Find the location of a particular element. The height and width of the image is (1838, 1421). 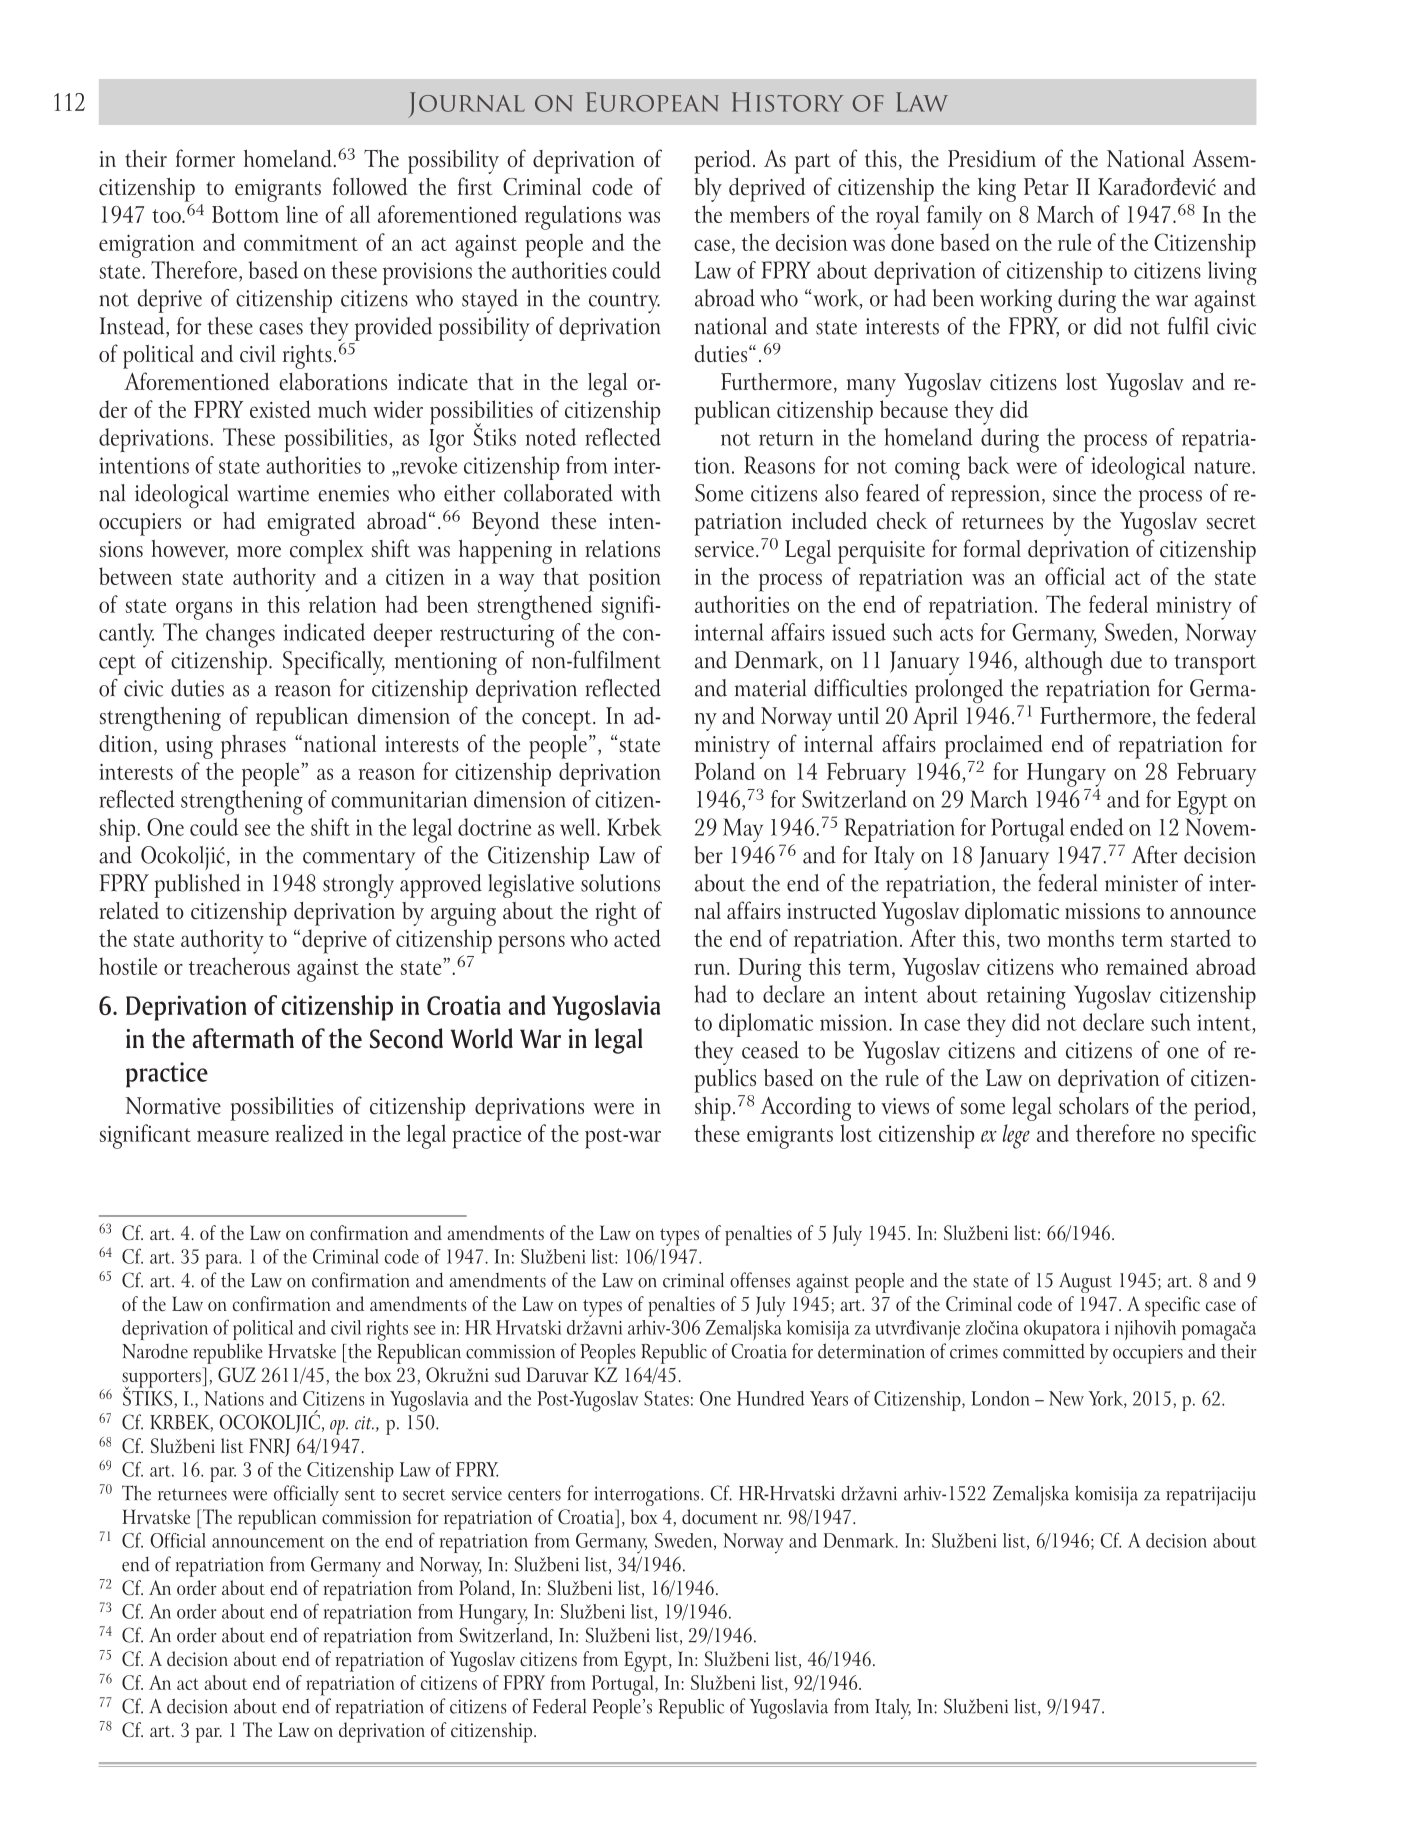

ended is located at coordinates (1097, 827).
